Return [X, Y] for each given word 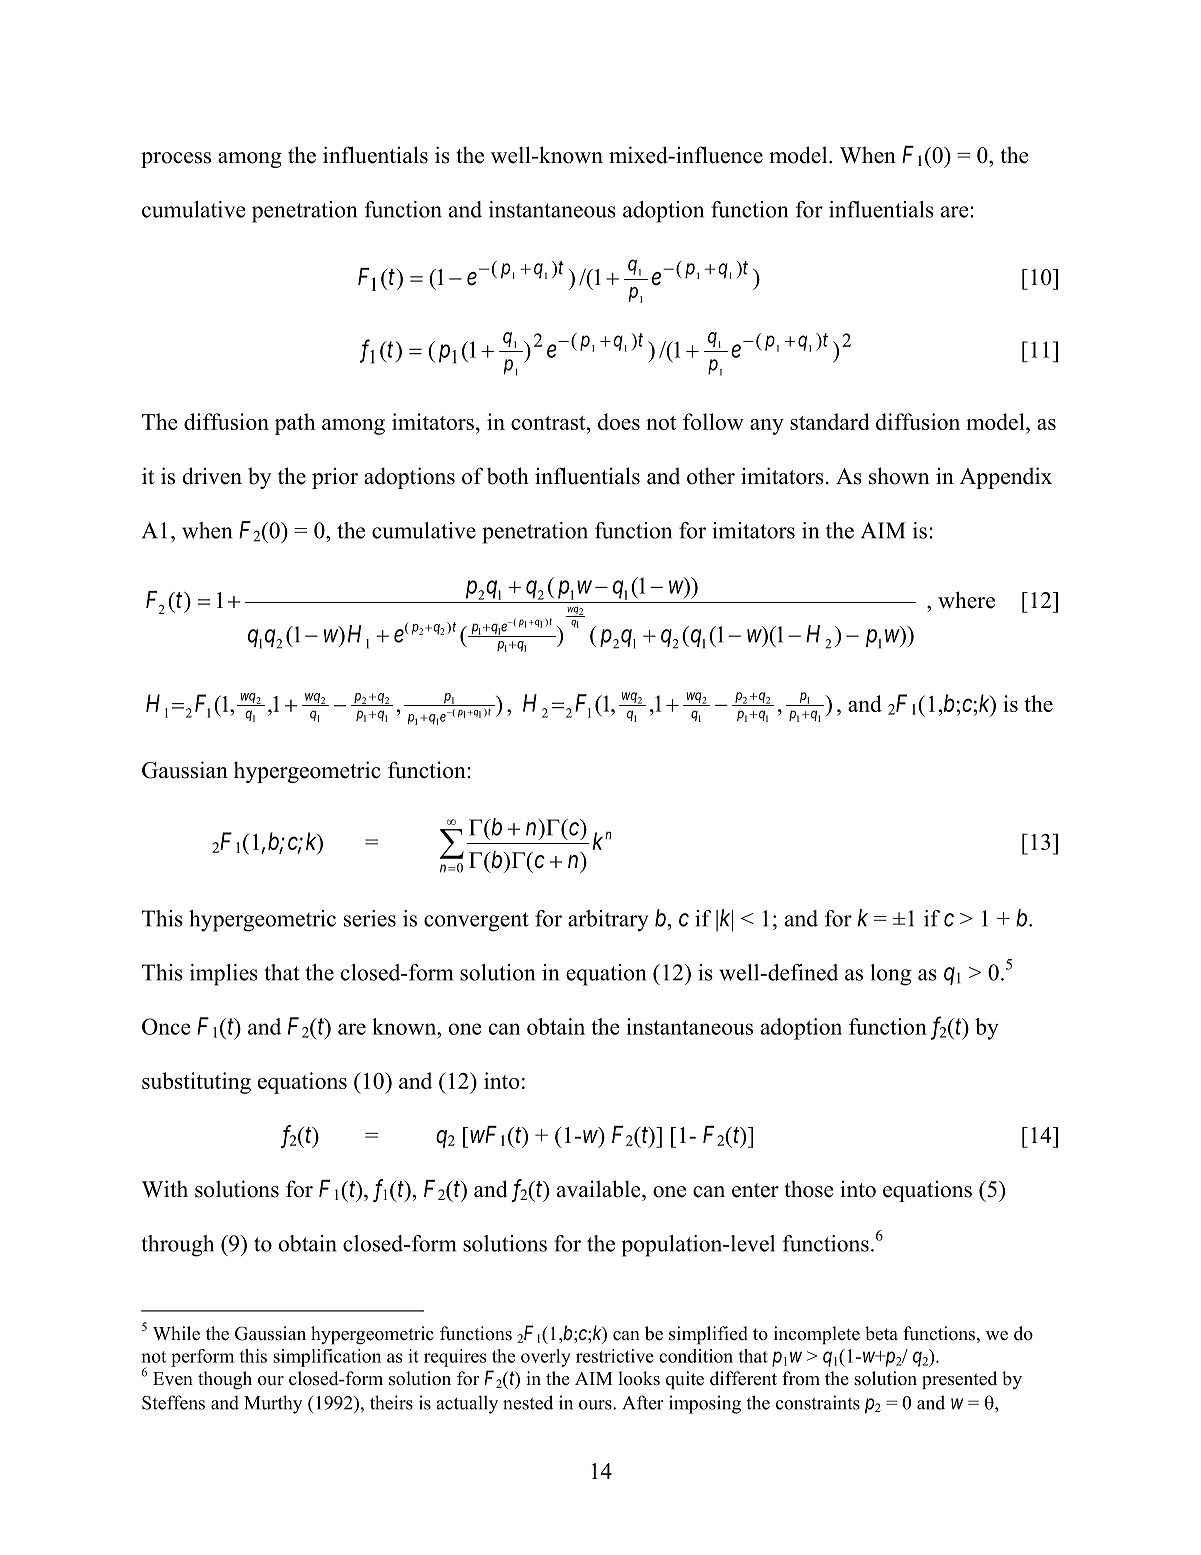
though [225, 1380]
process [176, 160]
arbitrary [608, 921]
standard [830, 421]
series [370, 918]
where [966, 600]
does [619, 421]
